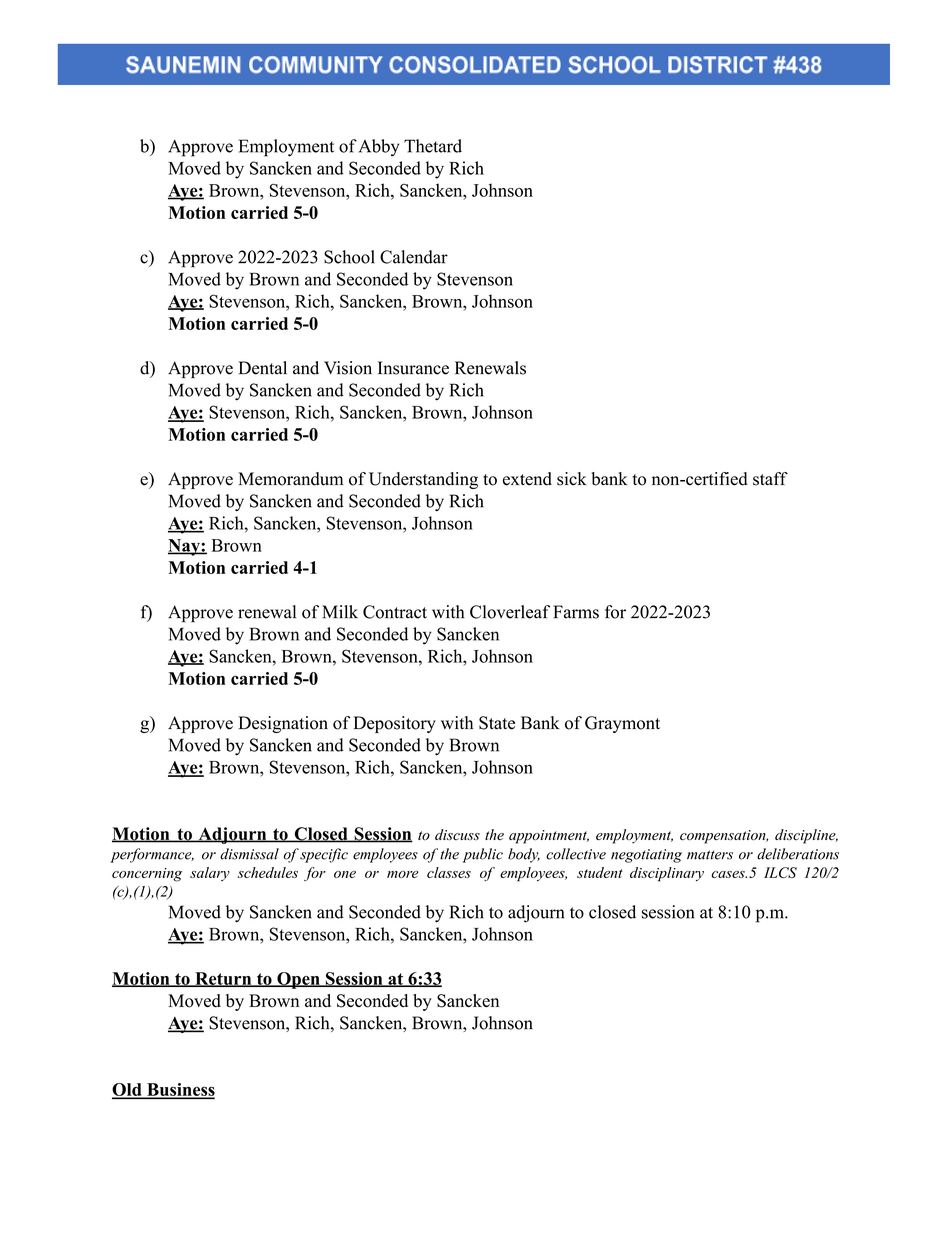  Describe the element at coordinates (457, 834) in the document. I see `discuss` at that location.
